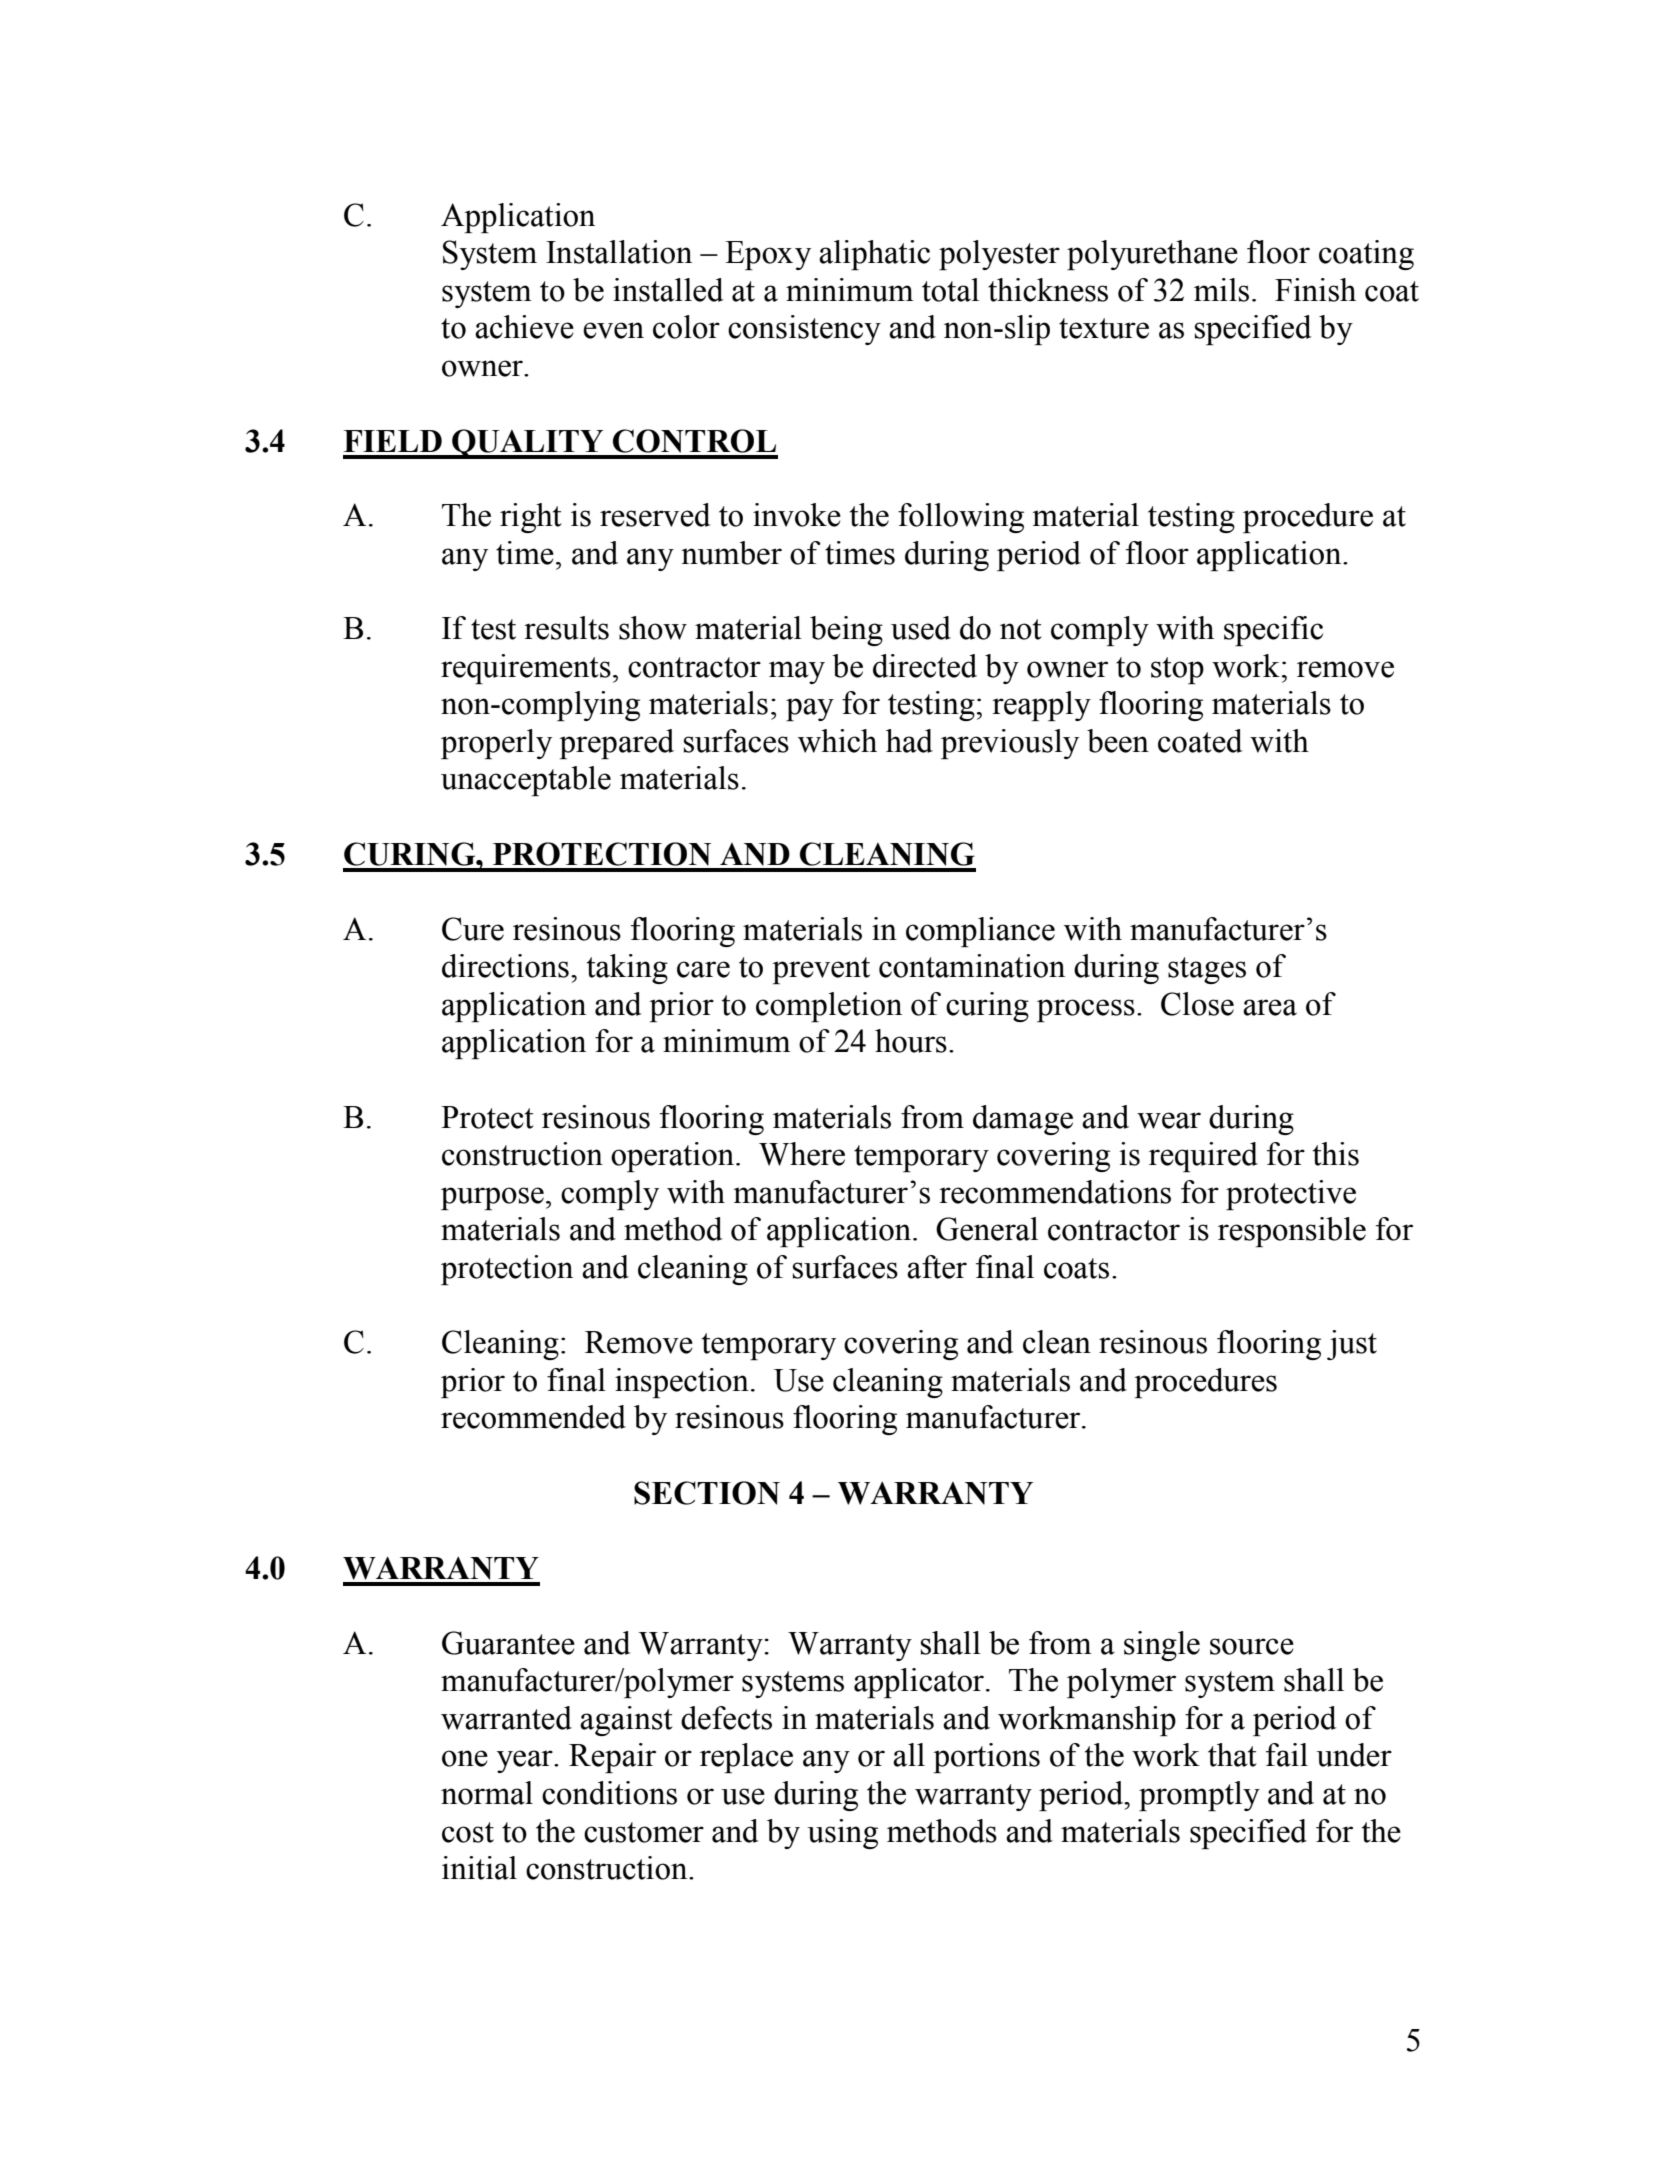 The width and height of the image is (1667, 2157). What do you see at coordinates (937, 1267) in the image?
I see `after` at bounding box center [937, 1267].
